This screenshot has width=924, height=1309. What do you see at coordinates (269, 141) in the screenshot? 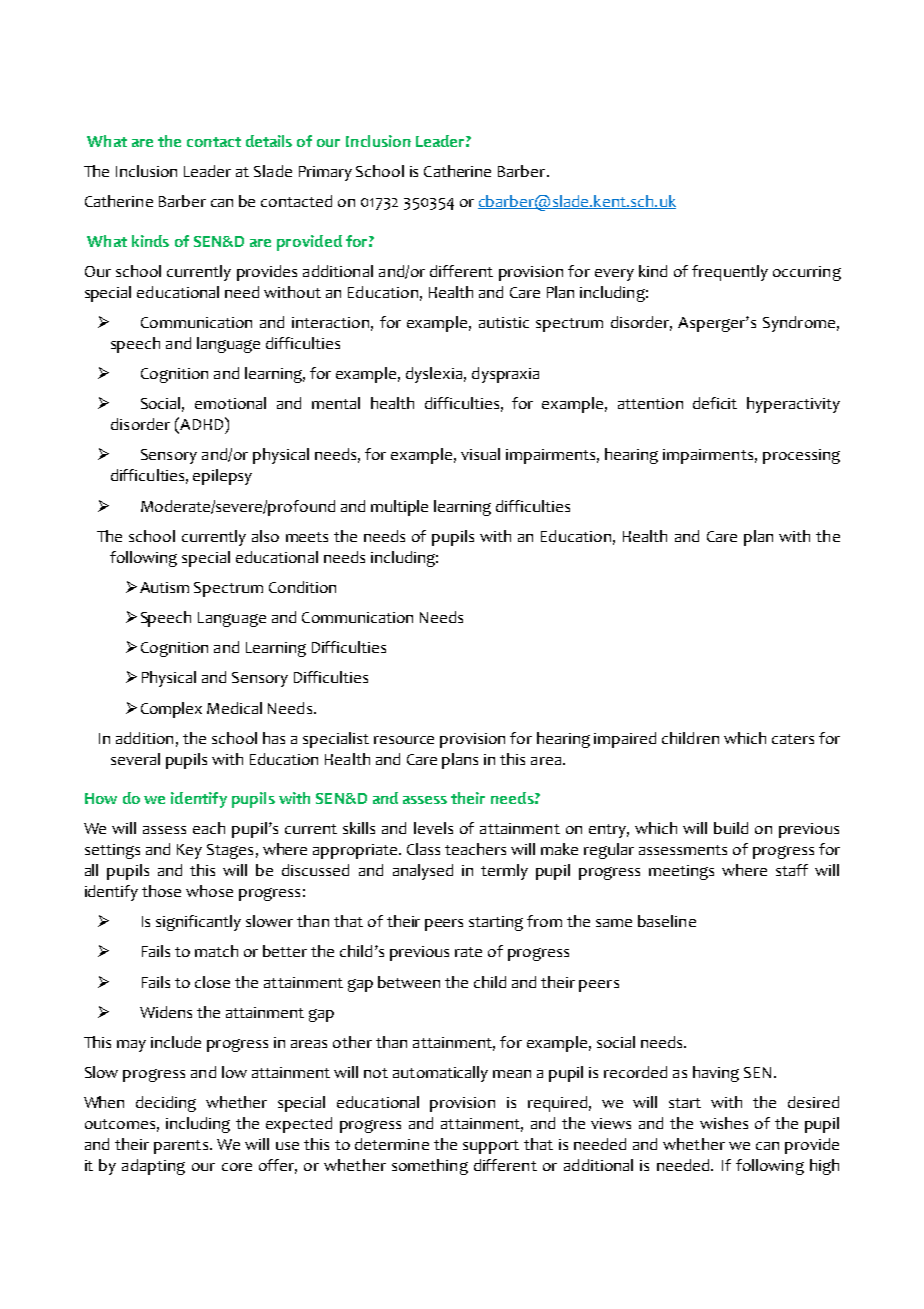
I see `details` at bounding box center [269, 141].
